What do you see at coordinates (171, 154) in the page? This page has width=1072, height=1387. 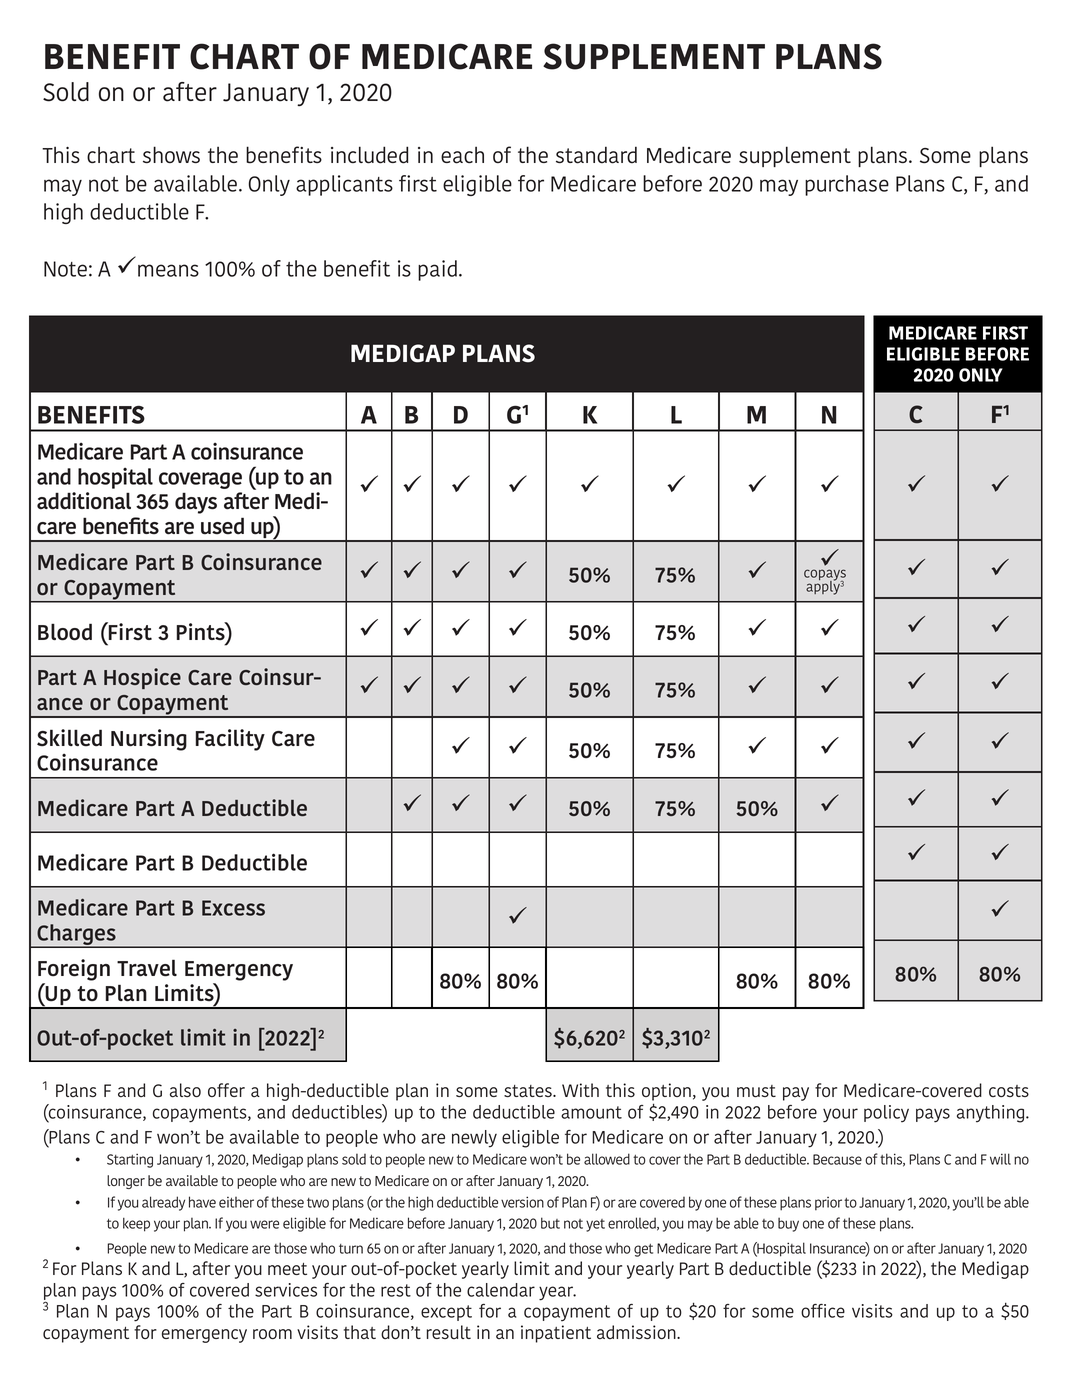 I see `shows` at bounding box center [171, 154].
